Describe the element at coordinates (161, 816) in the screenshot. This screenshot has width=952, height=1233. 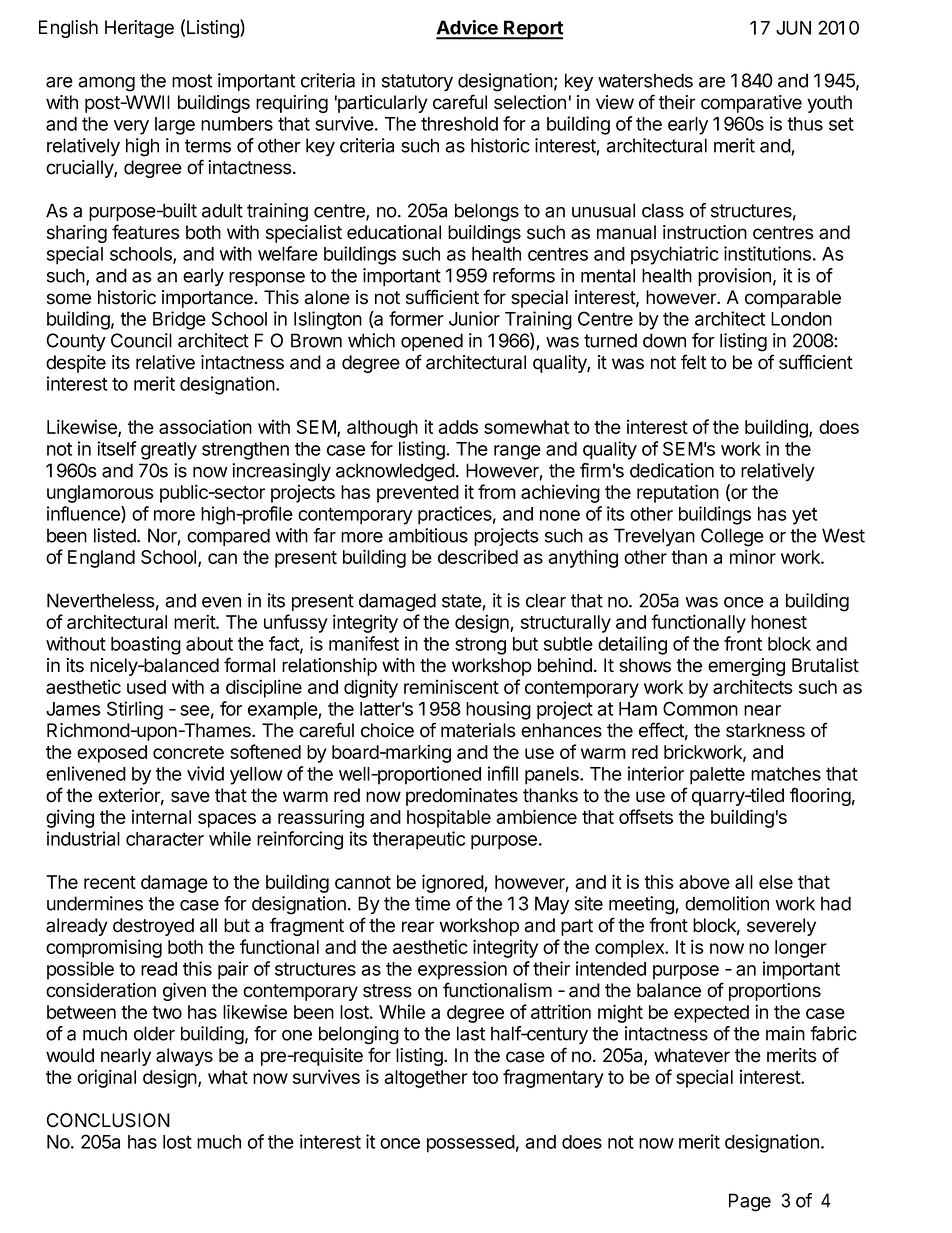
I see `internal` at that location.
